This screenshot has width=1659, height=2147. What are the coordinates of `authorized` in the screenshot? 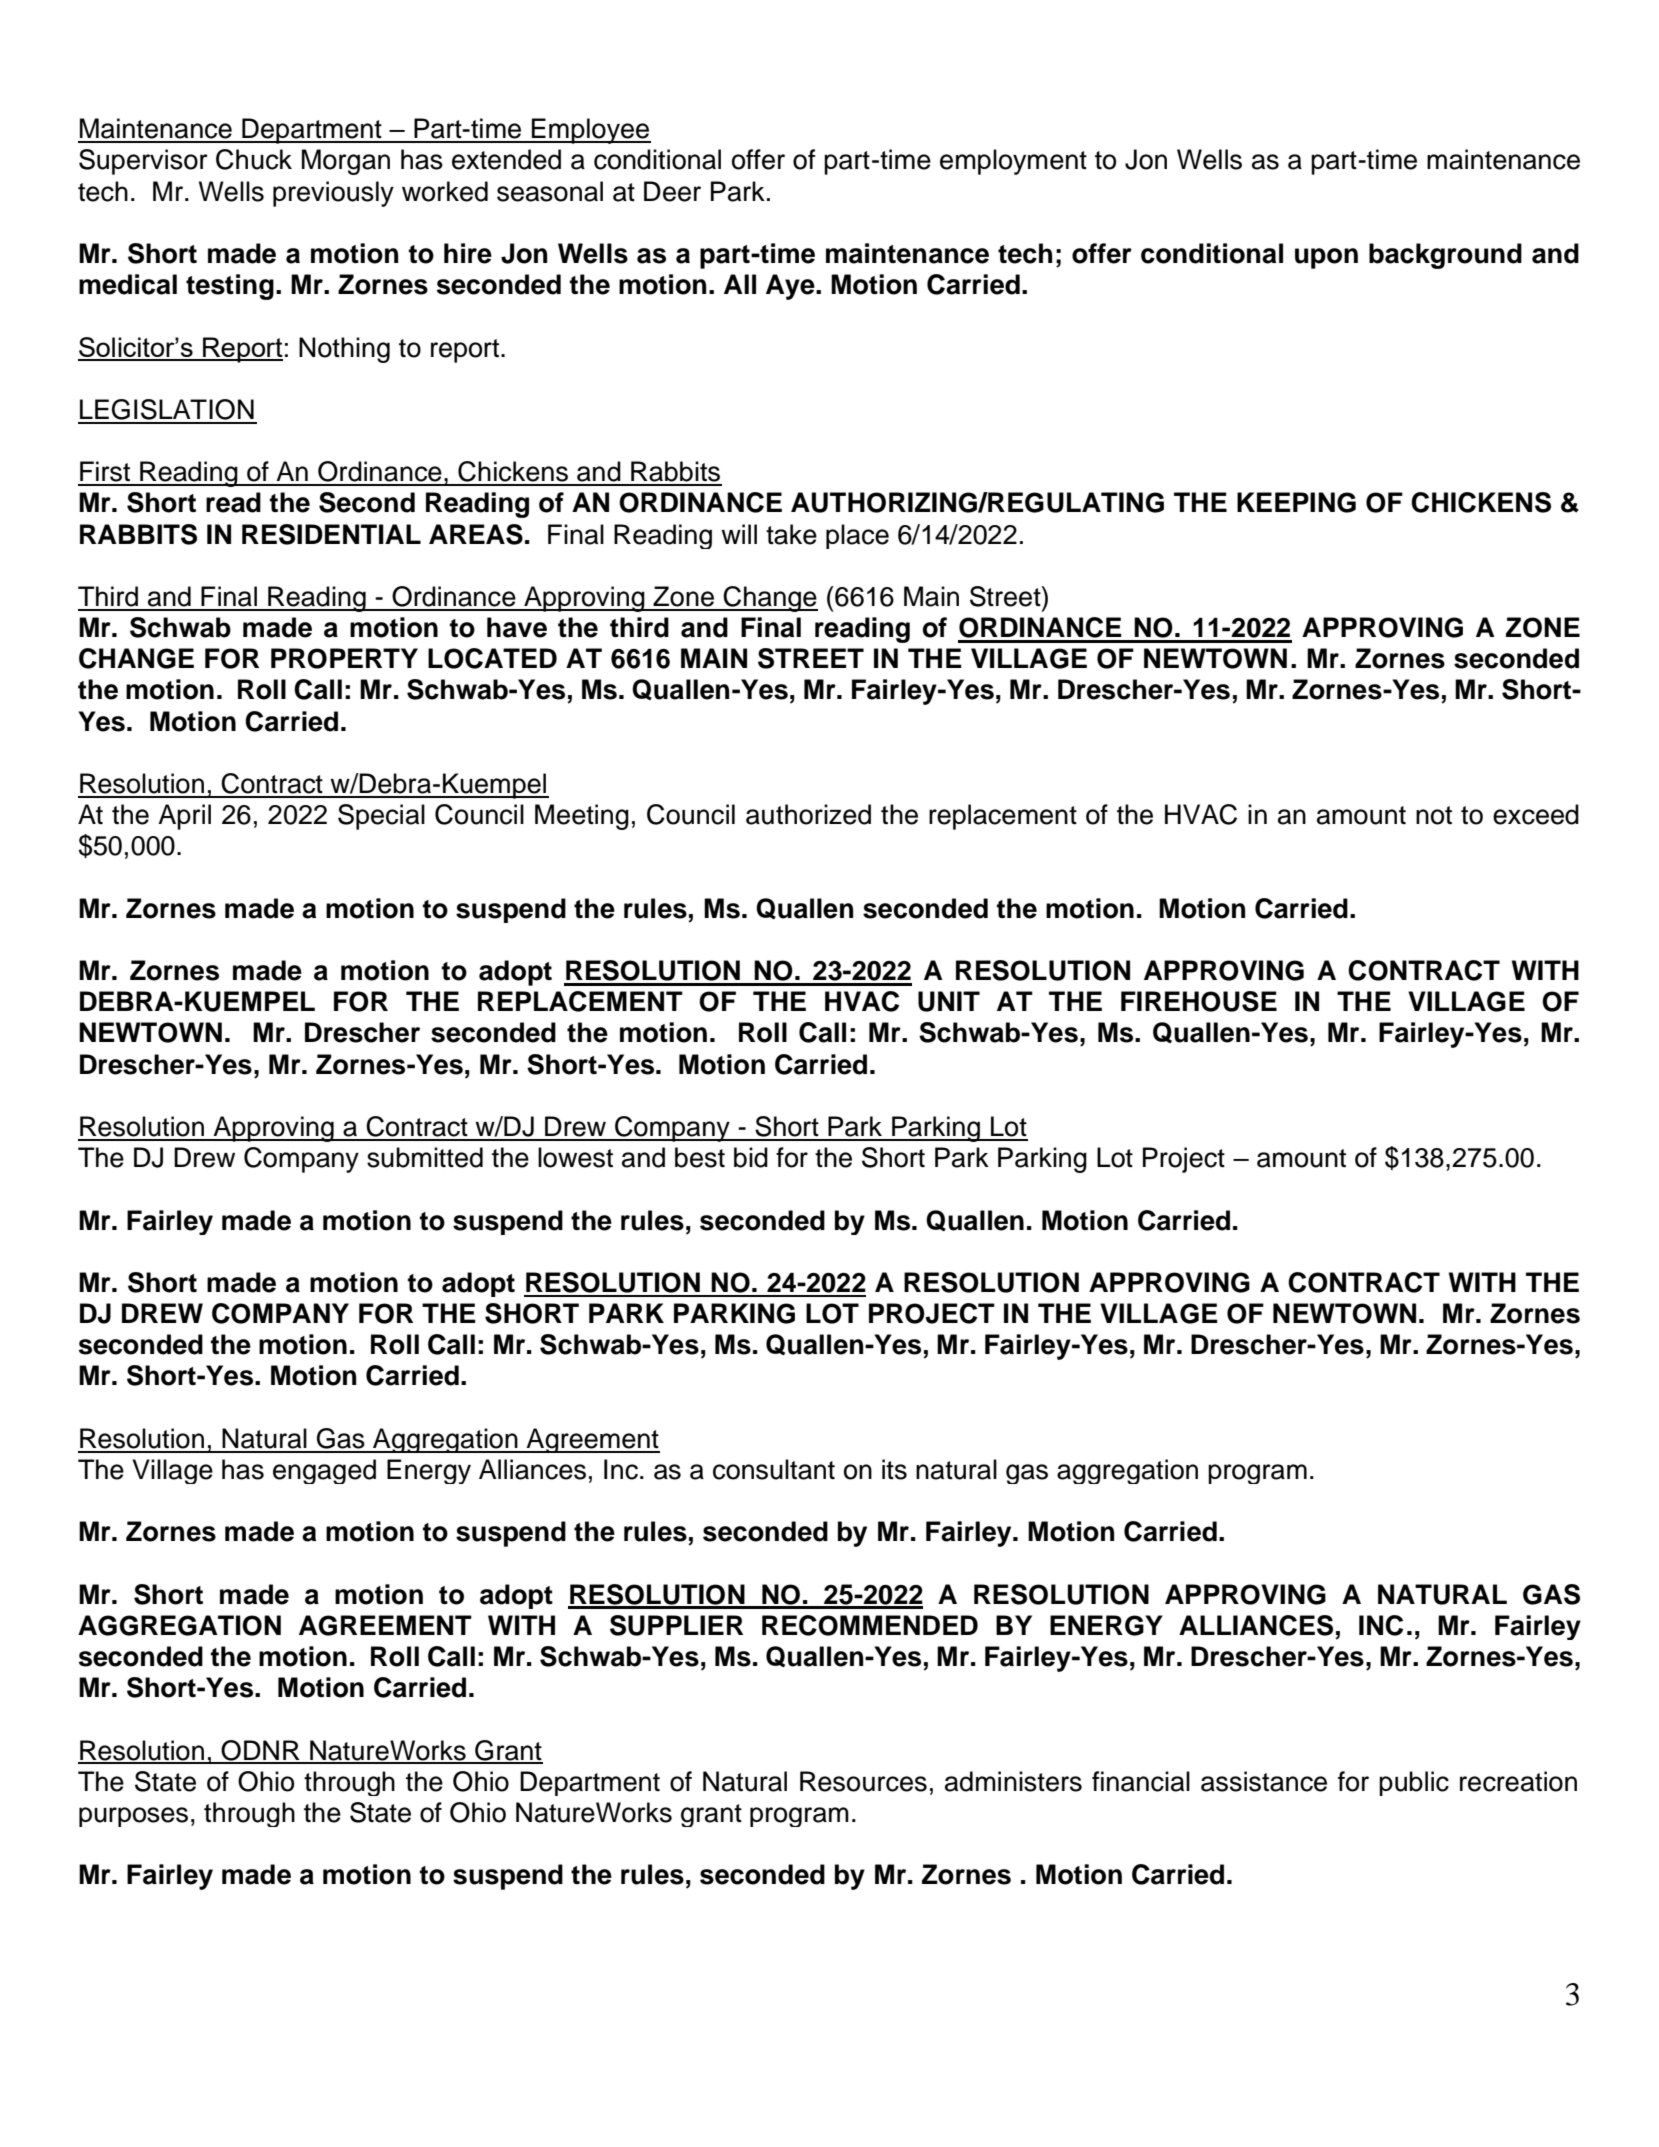 It's located at (808, 814).
